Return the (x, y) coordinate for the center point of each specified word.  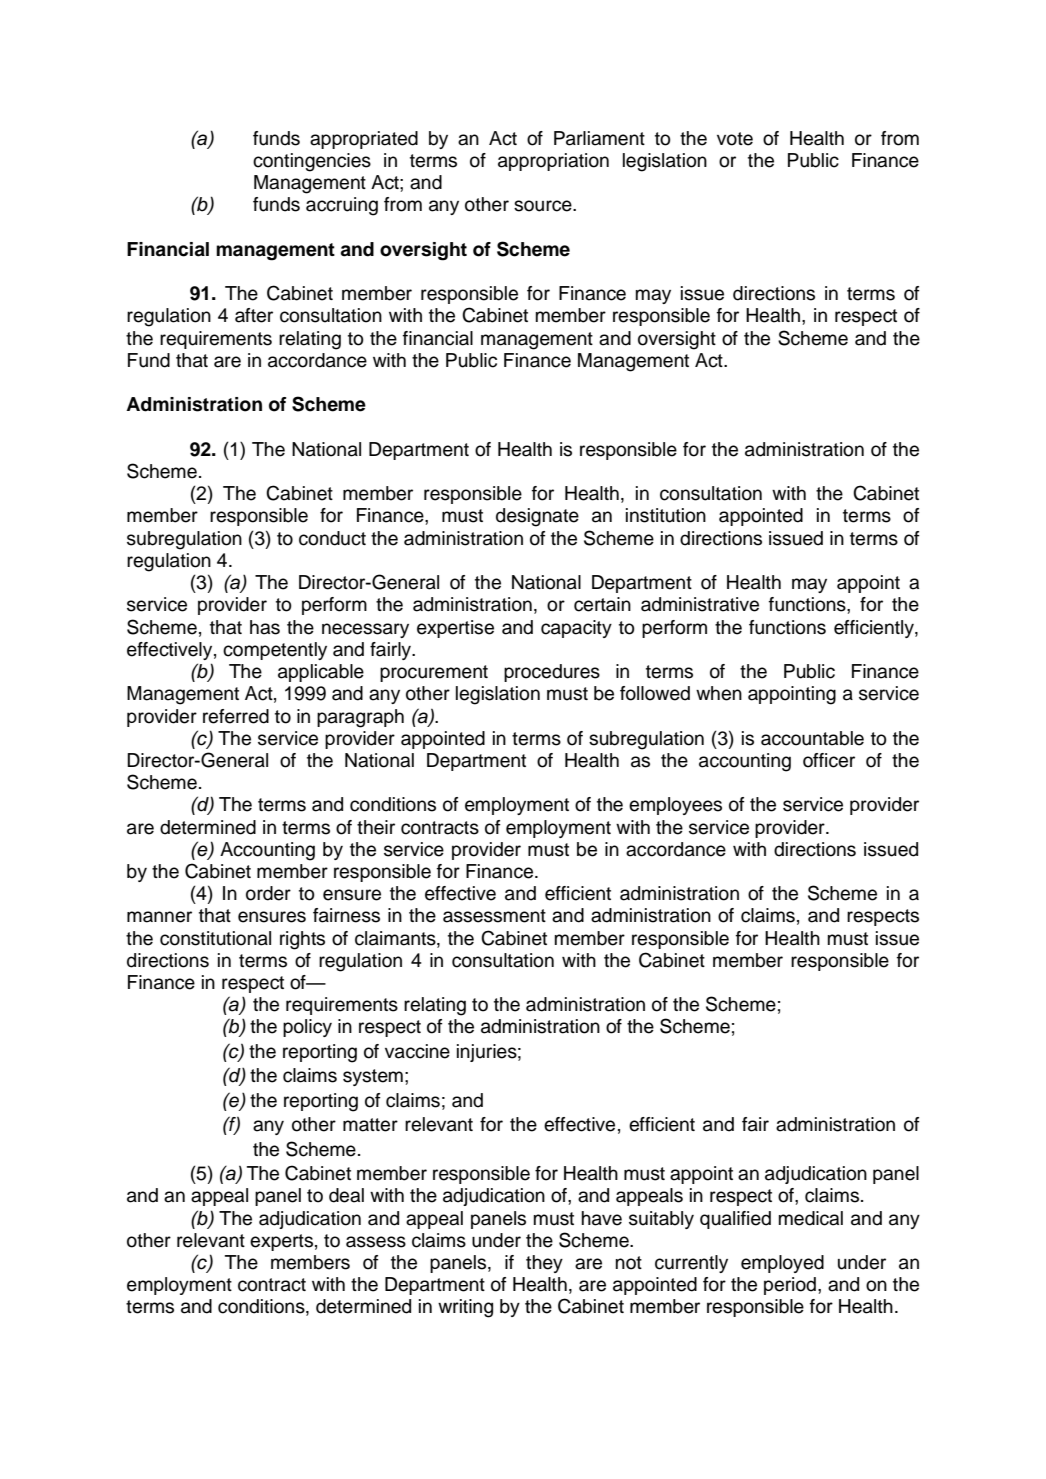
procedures (552, 673)
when (719, 693)
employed (782, 1264)
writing (465, 1308)
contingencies (312, 162)
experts (281, 1242)
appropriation (553, 162)
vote (735, 139)
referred (236, 716)
